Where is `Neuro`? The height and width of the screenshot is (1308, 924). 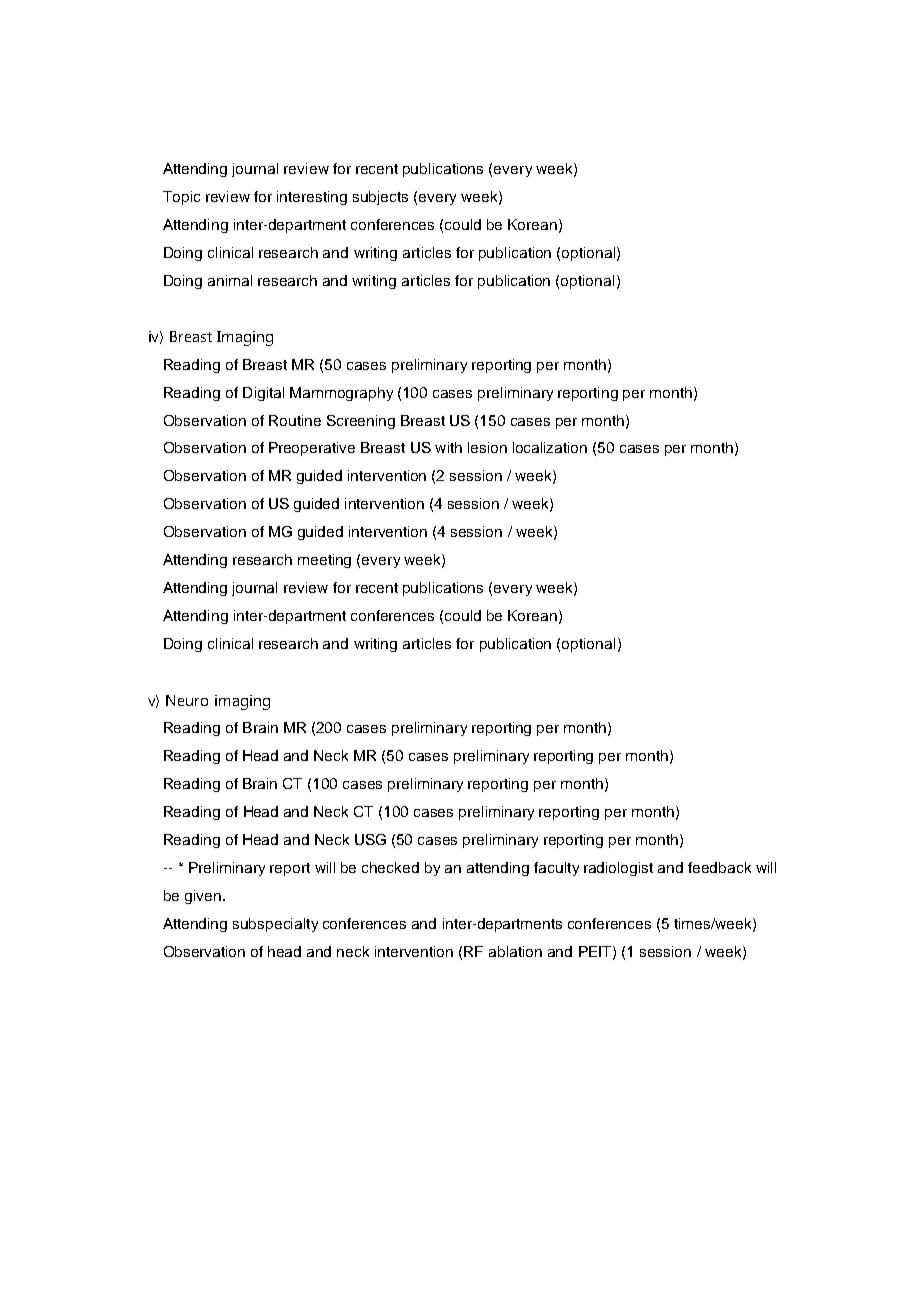
Neuro is located at coordinates (187, 700).
